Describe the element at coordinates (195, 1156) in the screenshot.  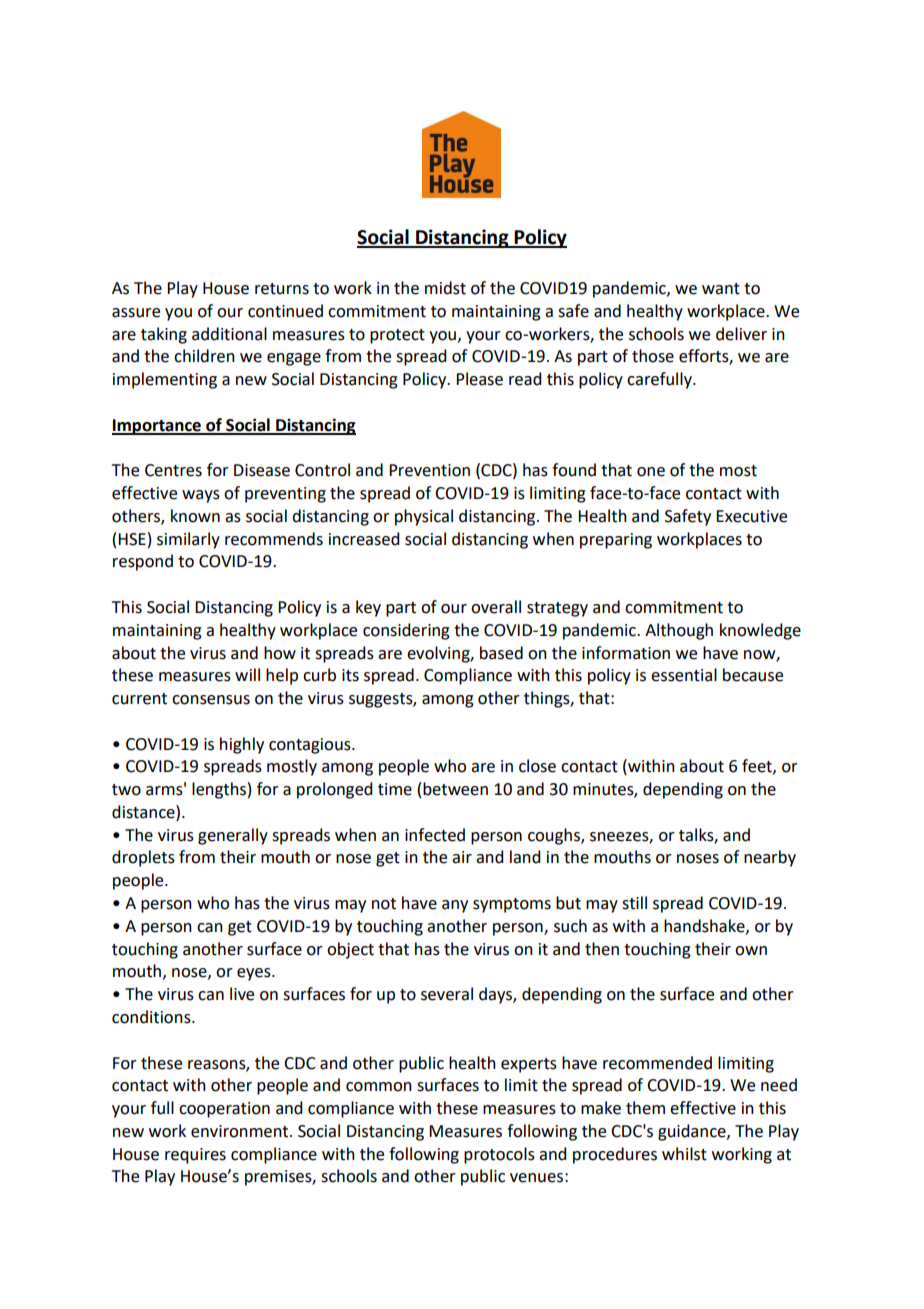
I see `requires` at that location.
